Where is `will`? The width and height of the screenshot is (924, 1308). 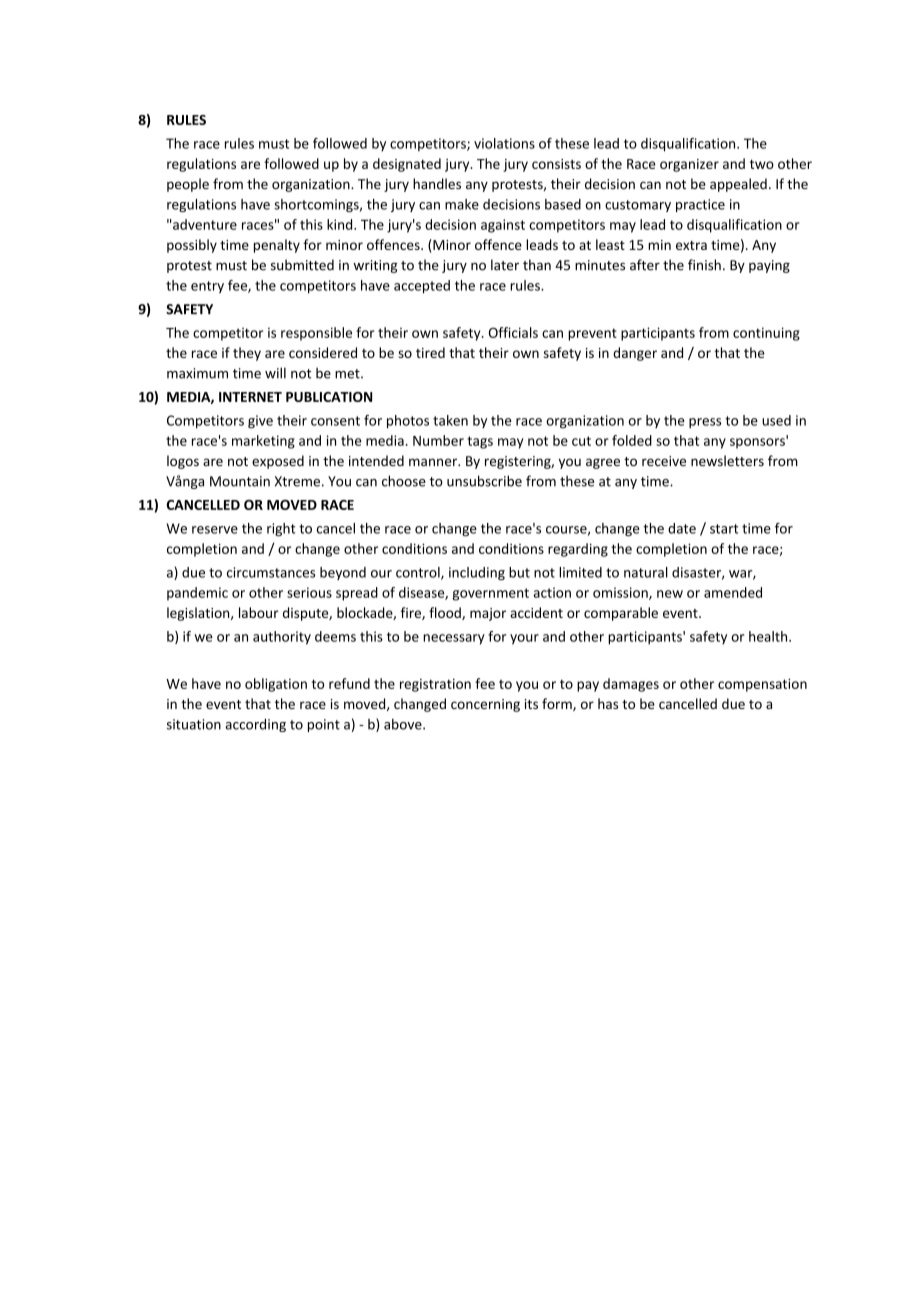 will is located at coordinates (275, 373).
